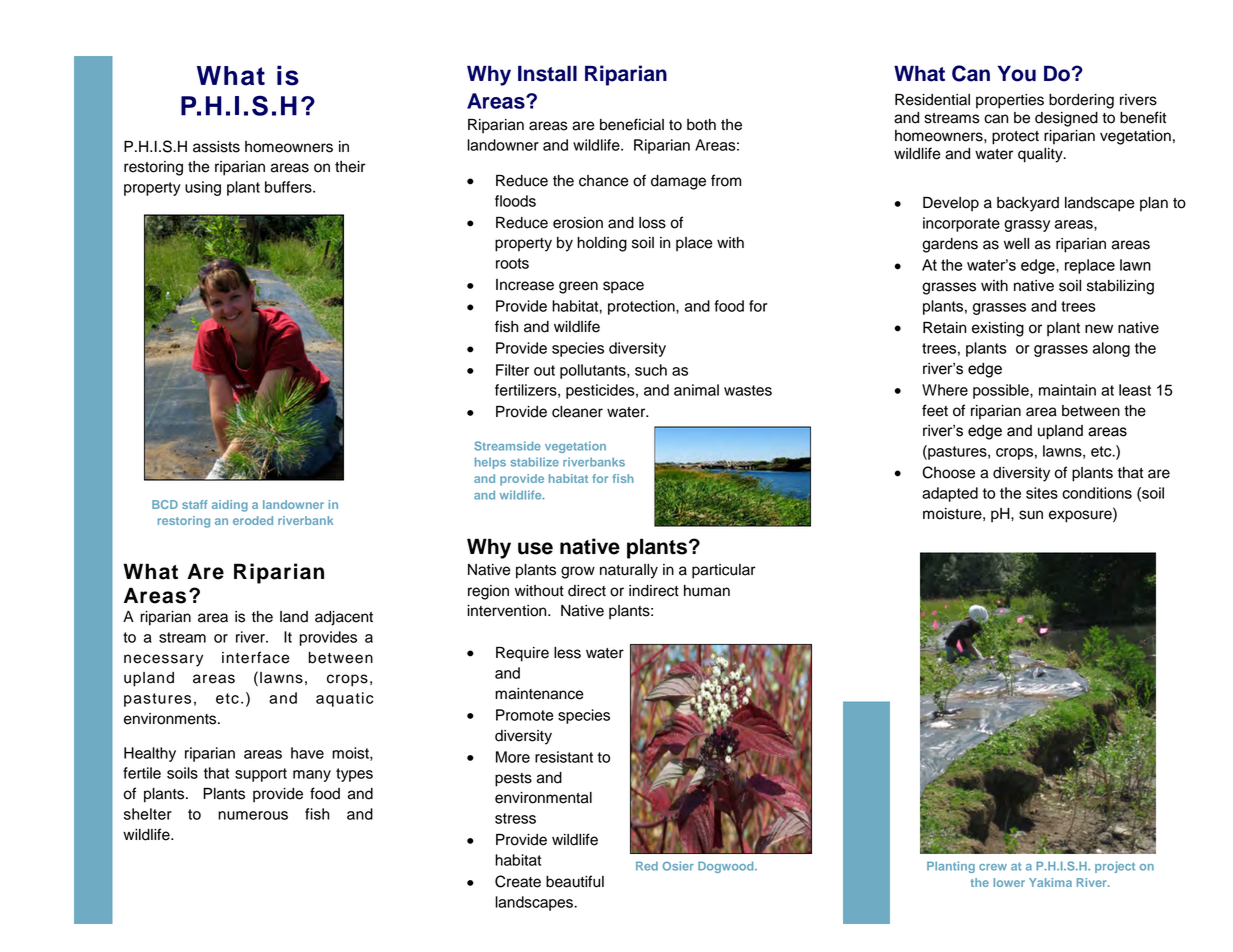  What do you see at coordinates (1042, 493) in the image?
I see `sites` at bounding box center [1042, 493].
